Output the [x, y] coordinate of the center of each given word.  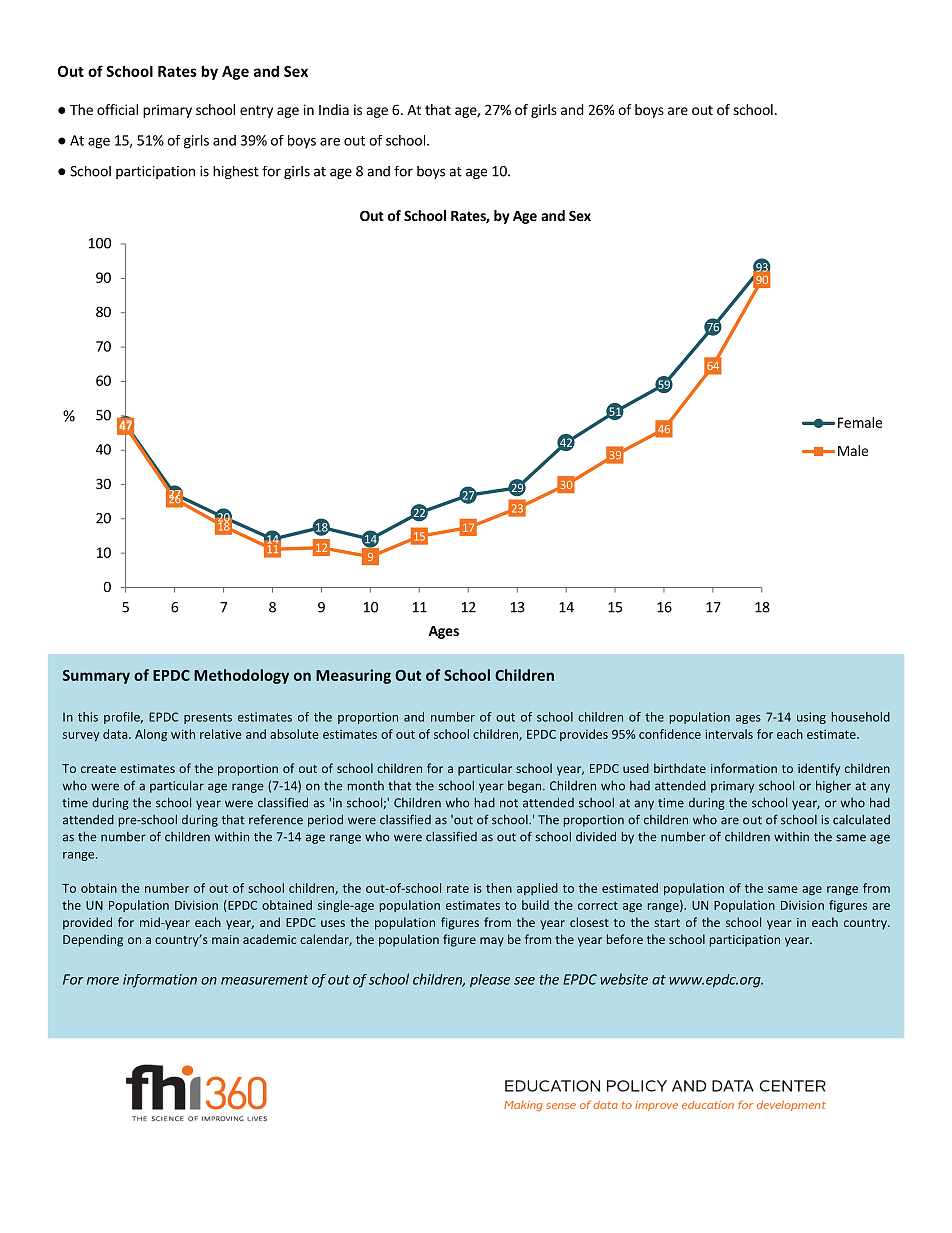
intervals [729, 734]
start [667, 923]
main [225, 939]
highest [236, 172]
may [492, 942]
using [811, 718]
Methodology [241, 676]
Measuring [353, 676]
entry [256, 111]
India [334, 109]
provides [584, 735]
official [117, 109]
